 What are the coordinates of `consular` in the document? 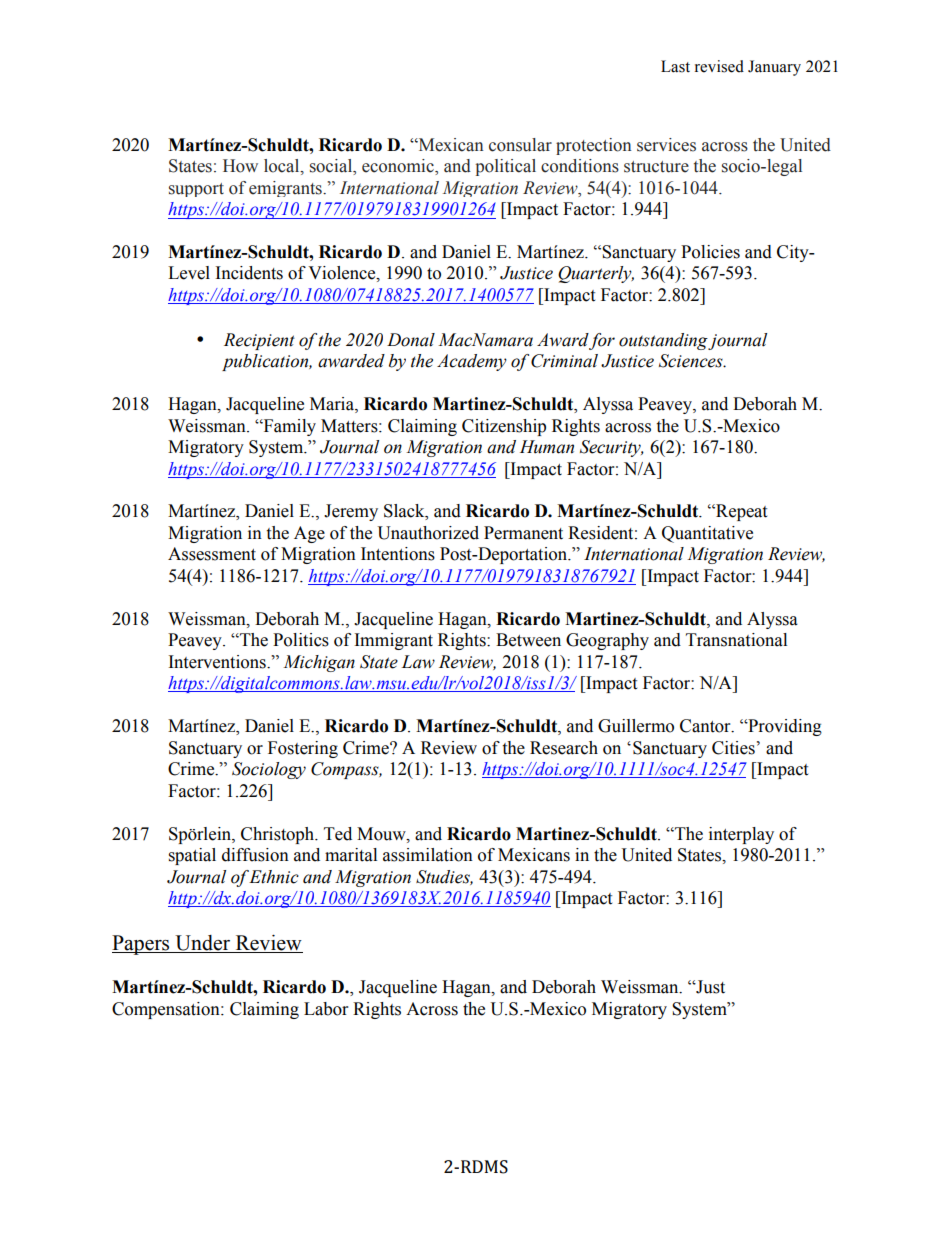 It's located at (520, 145).
